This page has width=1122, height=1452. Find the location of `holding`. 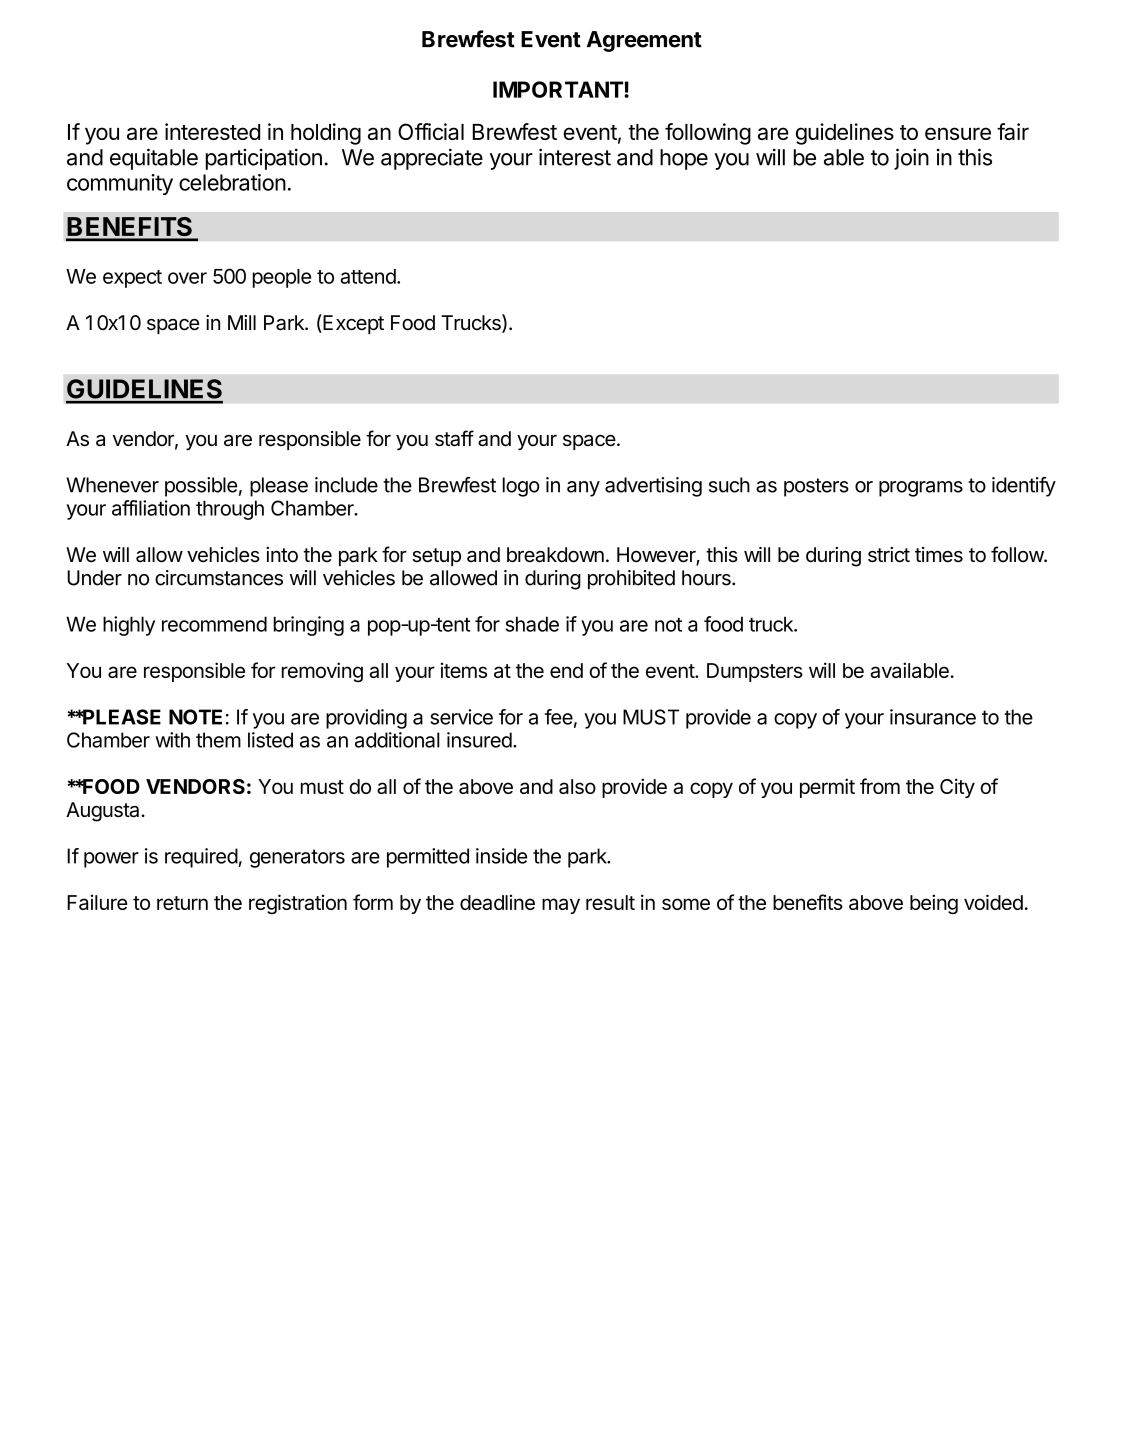

holding is located at coordinates (326, 134).
